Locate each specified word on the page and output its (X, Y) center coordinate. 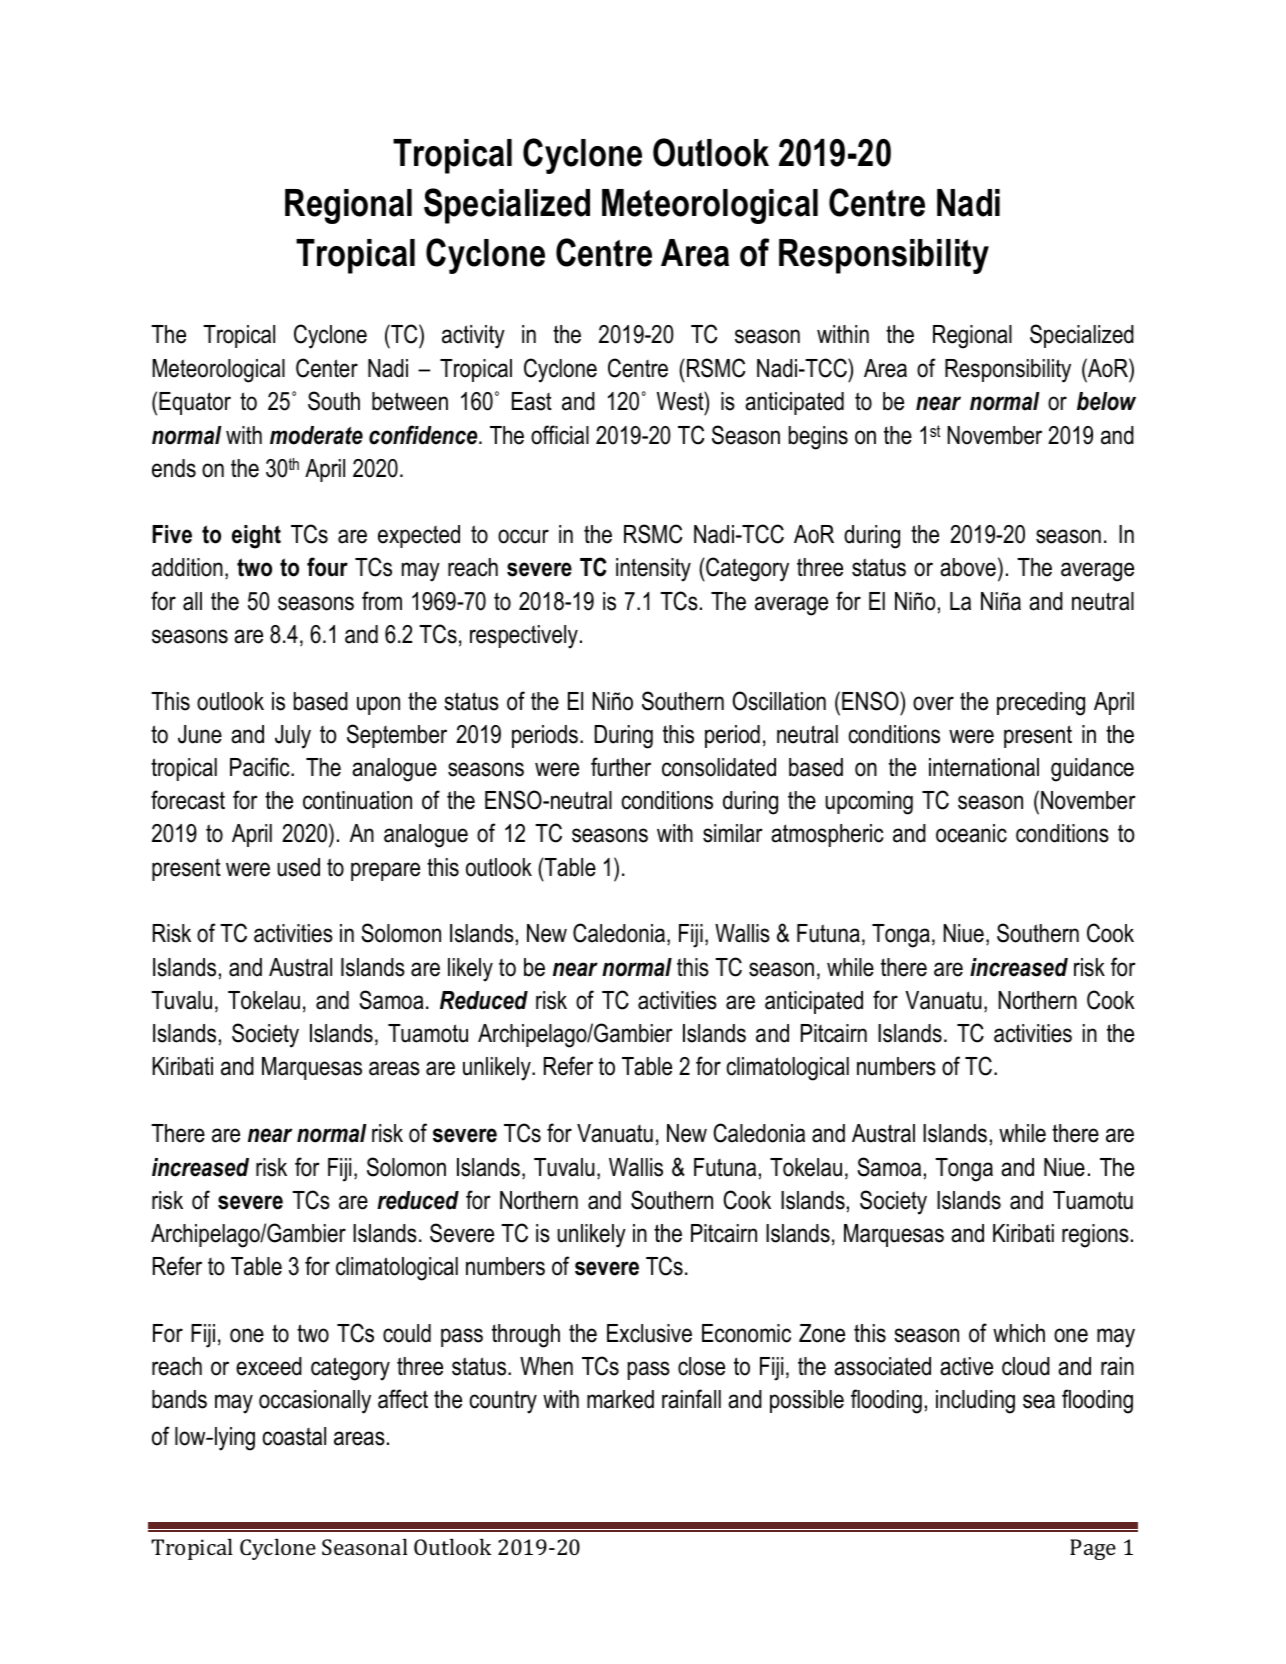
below (1106, 401)
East (532, 401)
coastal (294, 1436)
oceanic (971, 833)
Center (327, 368)
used (298, 867)
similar (733, 833)
